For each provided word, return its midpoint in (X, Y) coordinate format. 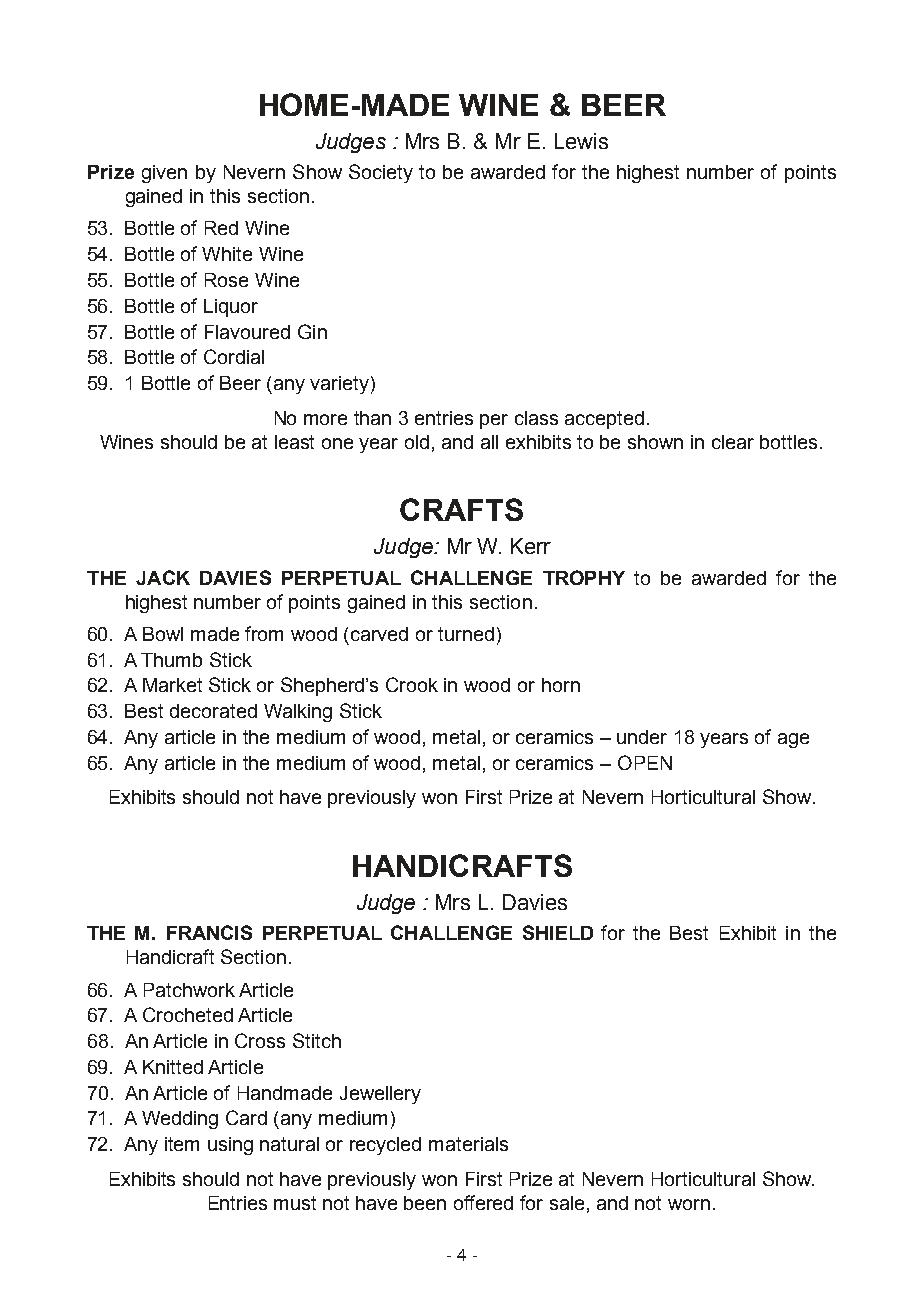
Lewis (581, 141)
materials (468, 1144)
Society (381, 173)
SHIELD (558, 932)
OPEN (645, 762)
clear (733, 442)
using (230, 1146)
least (294, 442)
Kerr (531, 546)
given (164, 174)
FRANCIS (209, 932)
